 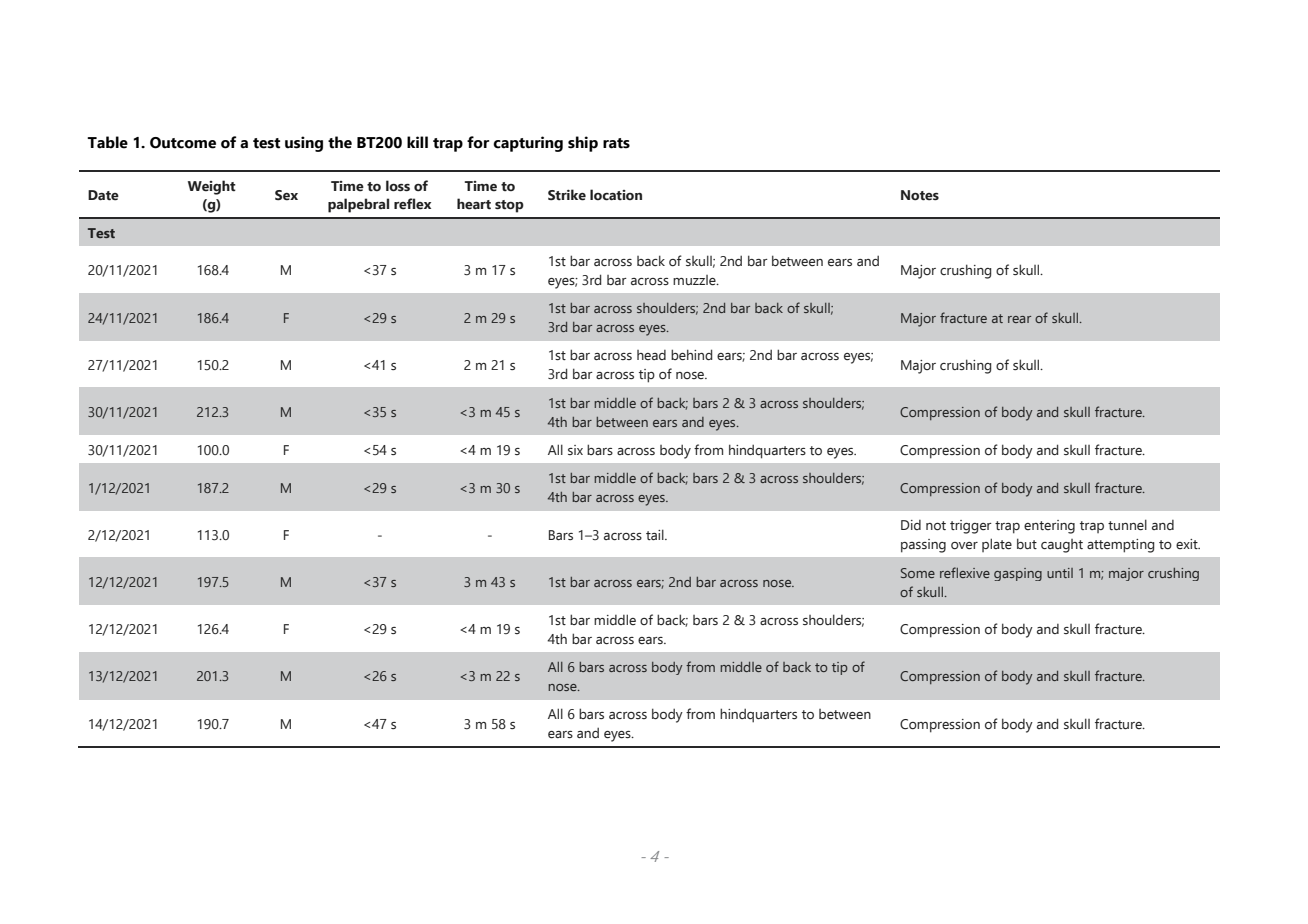 What do you see at coordinates (575, 450) in the page?
I see `six` at bounding box center [575, 450].
